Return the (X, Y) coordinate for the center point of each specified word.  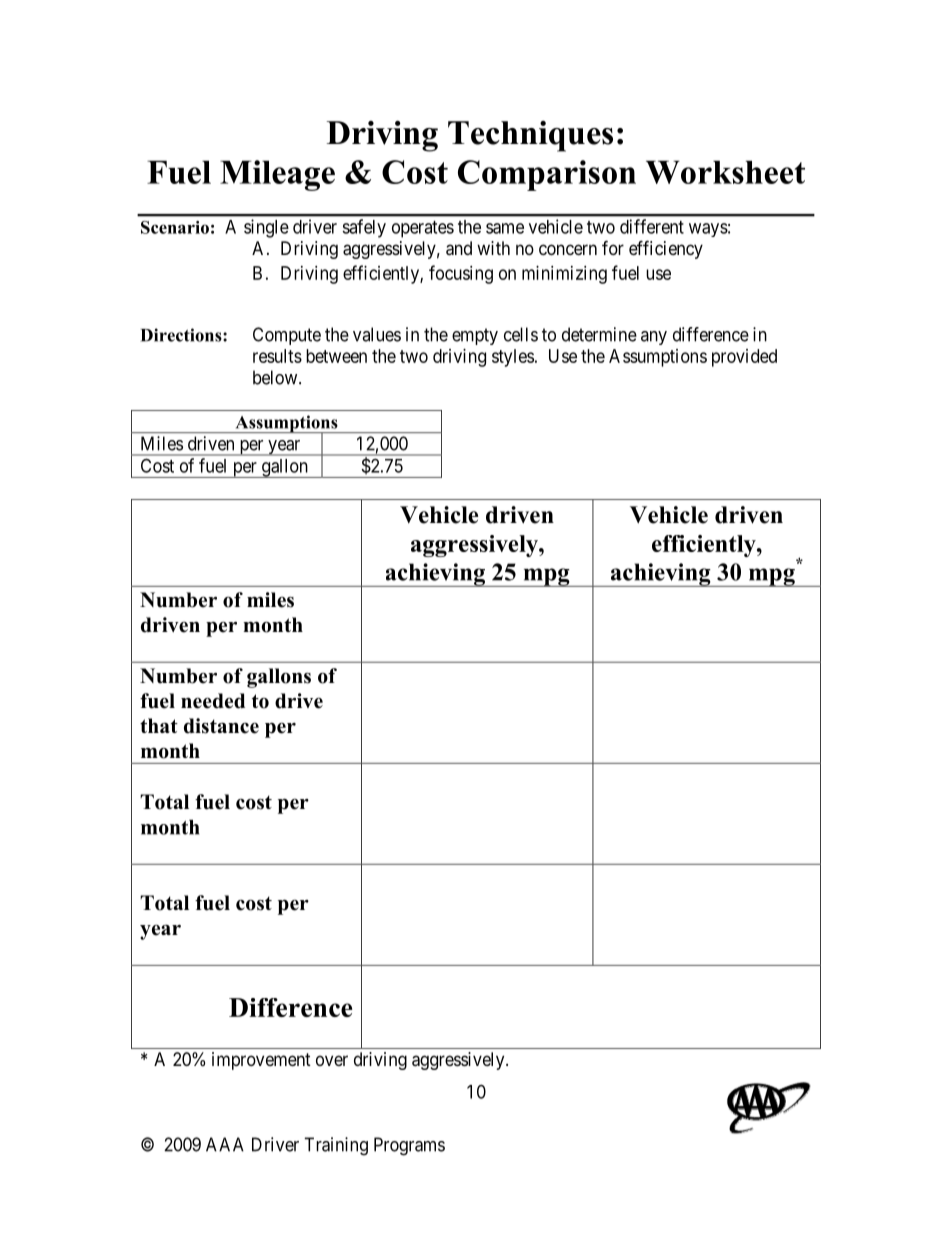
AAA (225, 1144)
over (332, 1060)
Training (336, 1146)
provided (744, 358)
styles (513, 358)
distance (221, 726)
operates (423, 229)
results (277, 356)
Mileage (277, 175)
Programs (409, 1146)
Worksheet (725, 172)
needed (213, 701)
